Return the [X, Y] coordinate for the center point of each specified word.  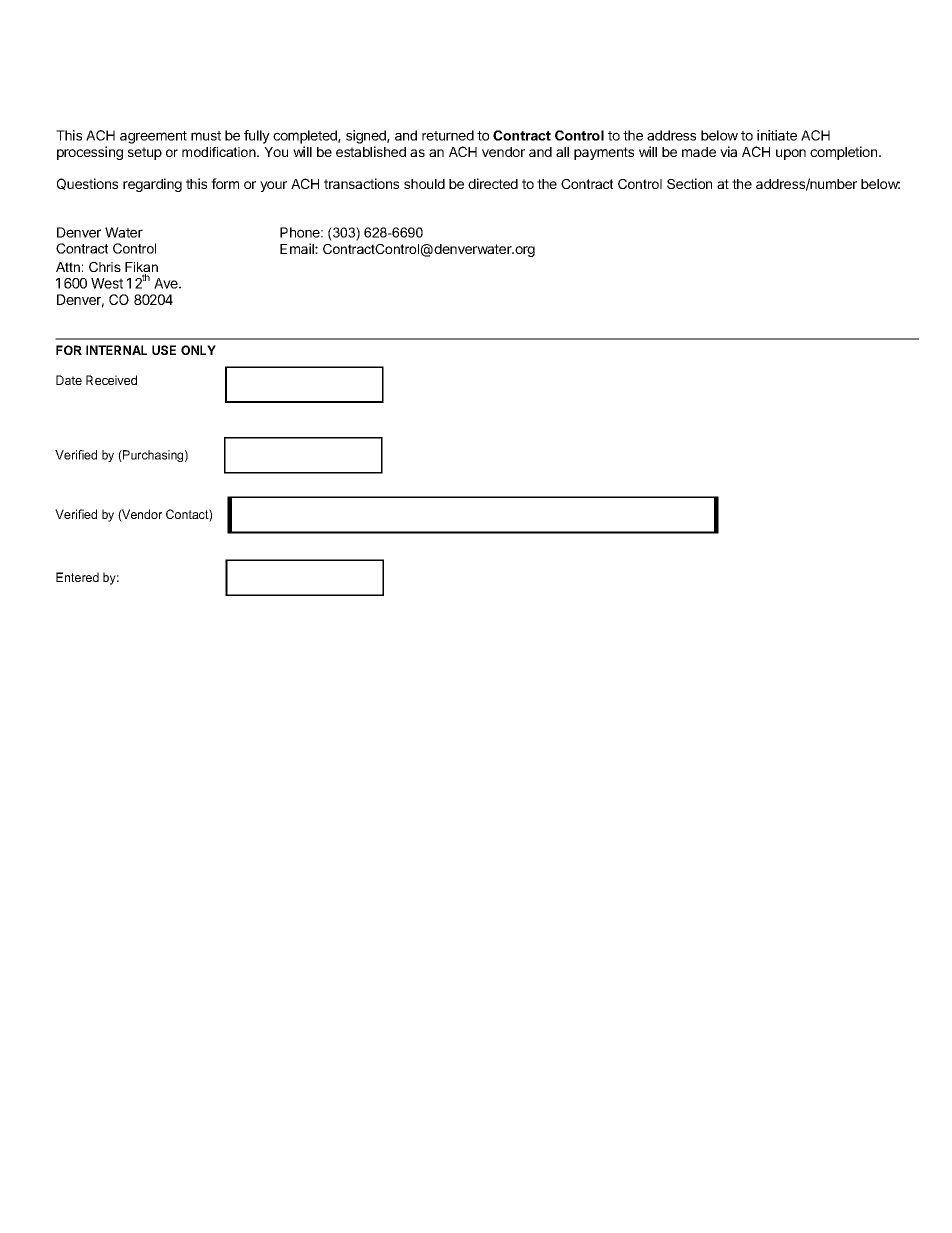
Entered [77, 577]
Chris [105, 267]
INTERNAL [116, 350]
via [728, 151]
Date [69, 380]
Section [689, 183]
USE [164, 350]
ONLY [198, 350]
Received [111, 380]
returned [448, 135]
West [107, 283]
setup [145, 153]
